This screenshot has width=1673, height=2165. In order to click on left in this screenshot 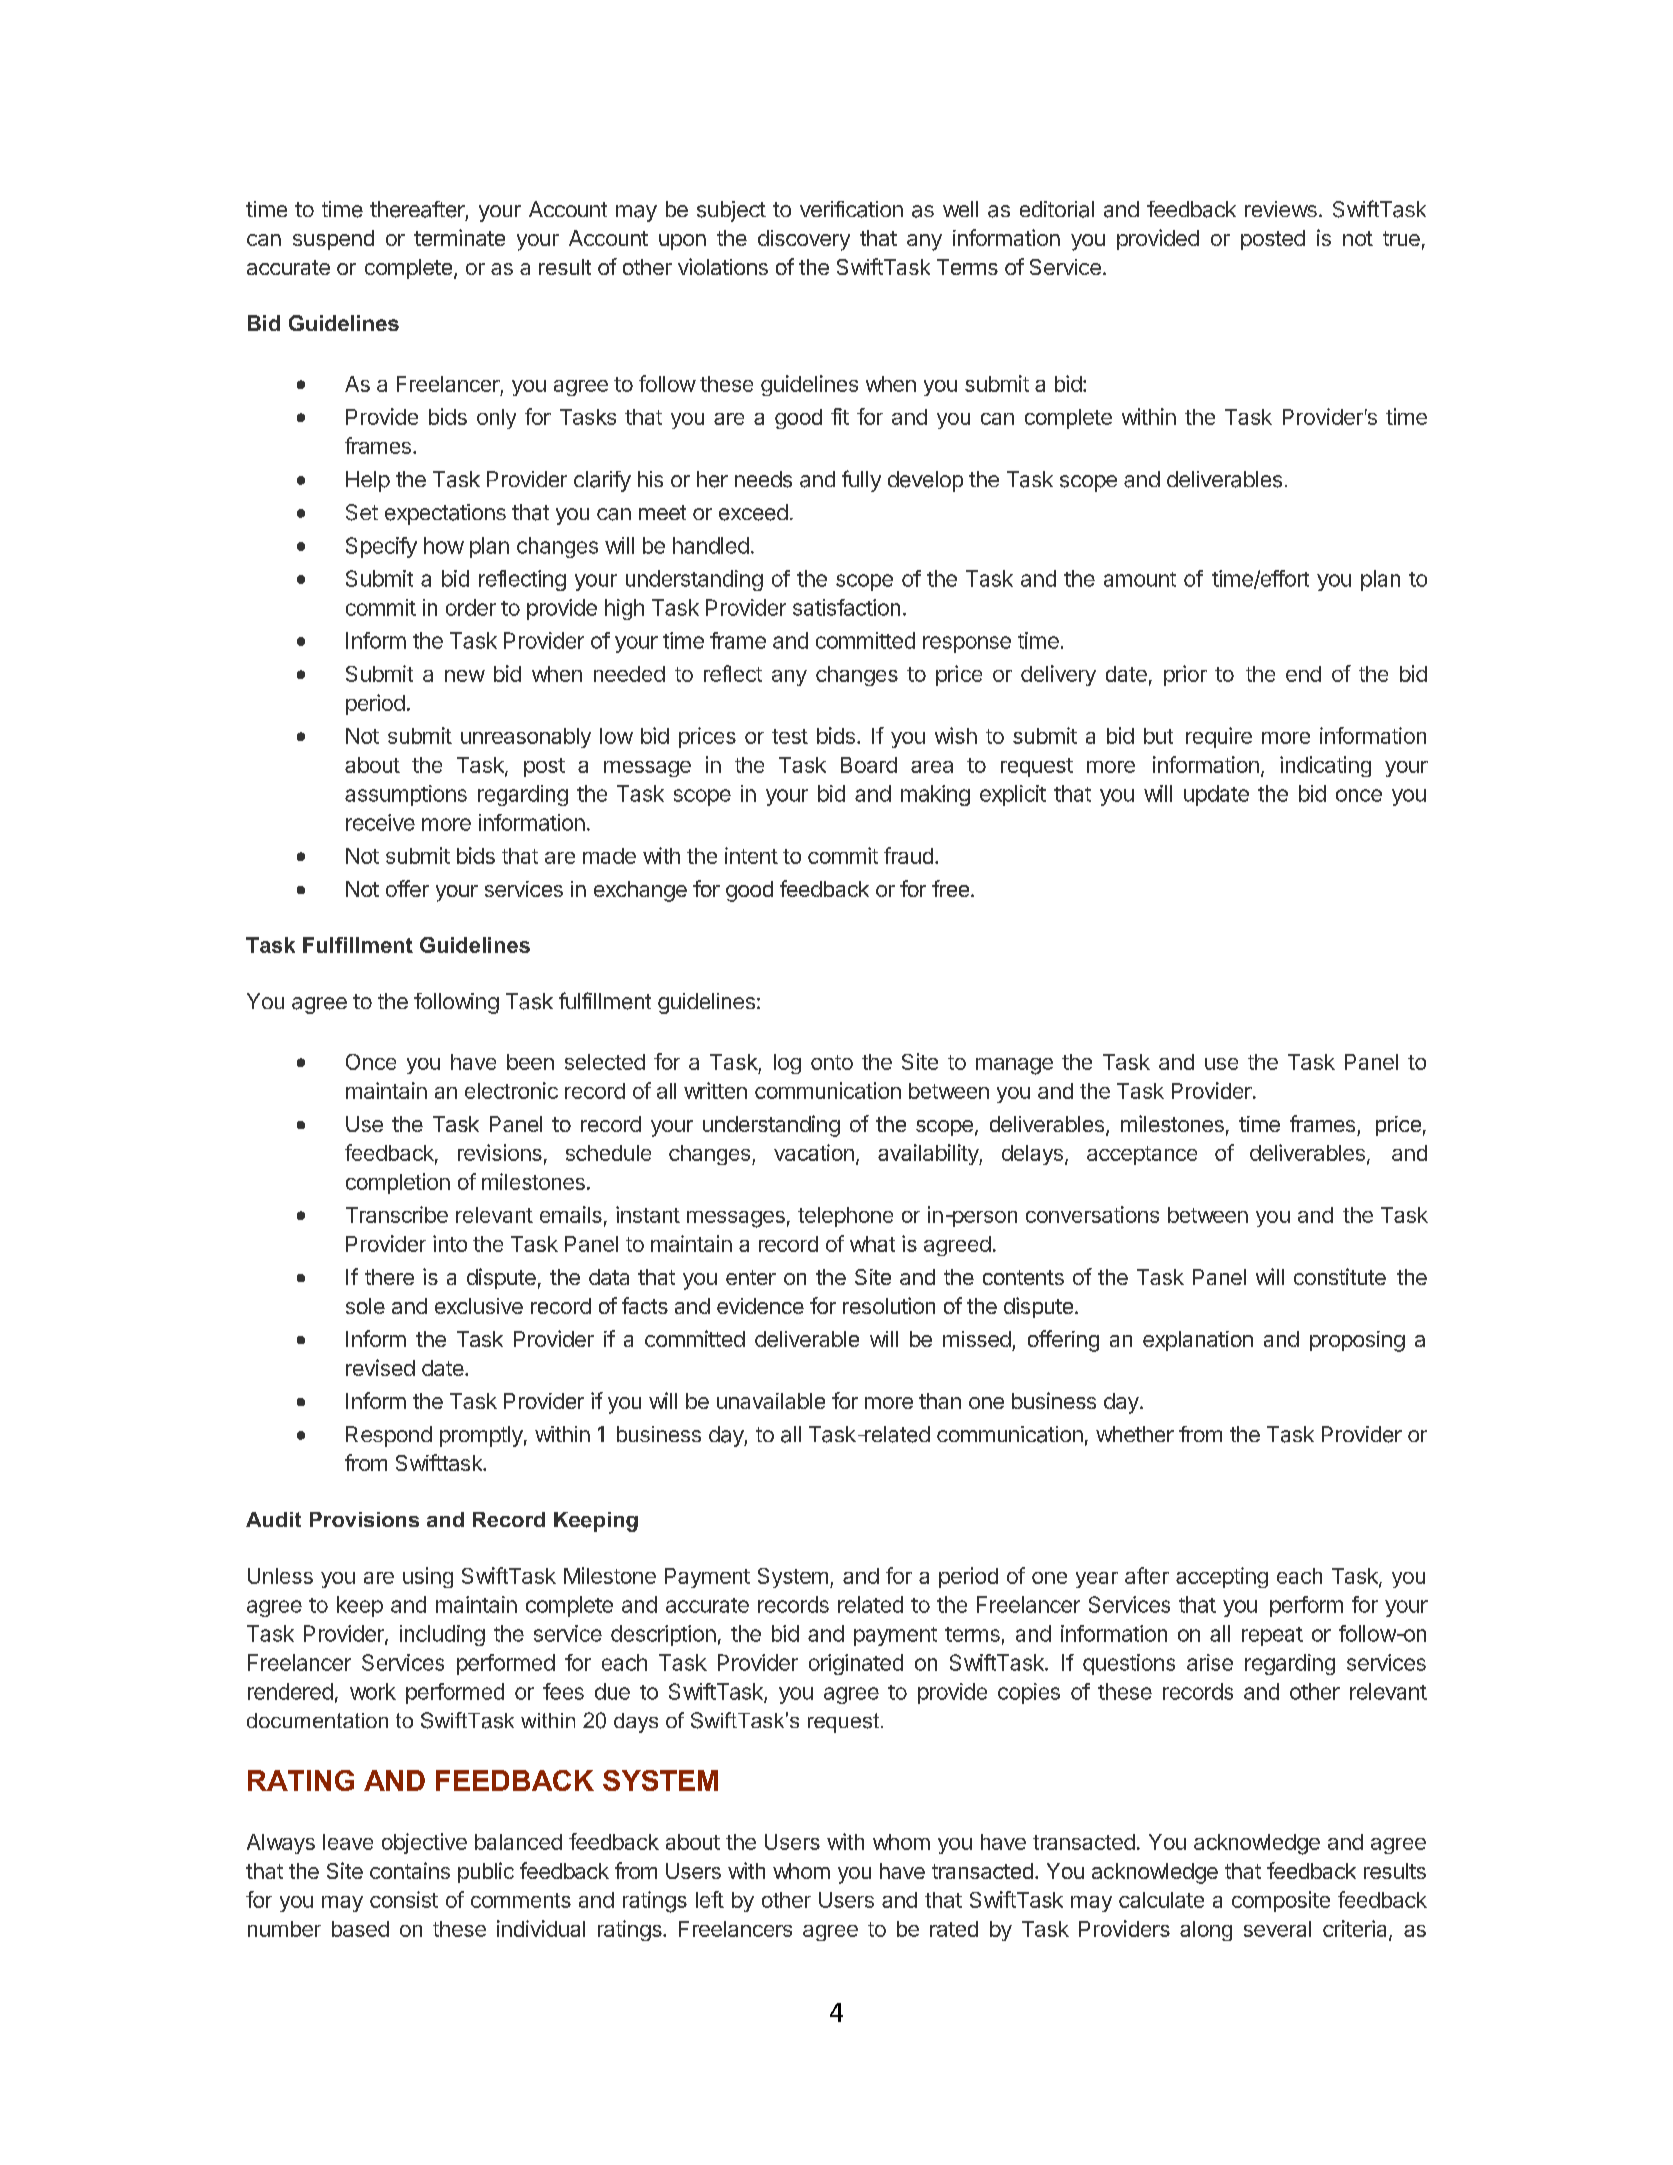, I will do `click(710, 1899)`.
